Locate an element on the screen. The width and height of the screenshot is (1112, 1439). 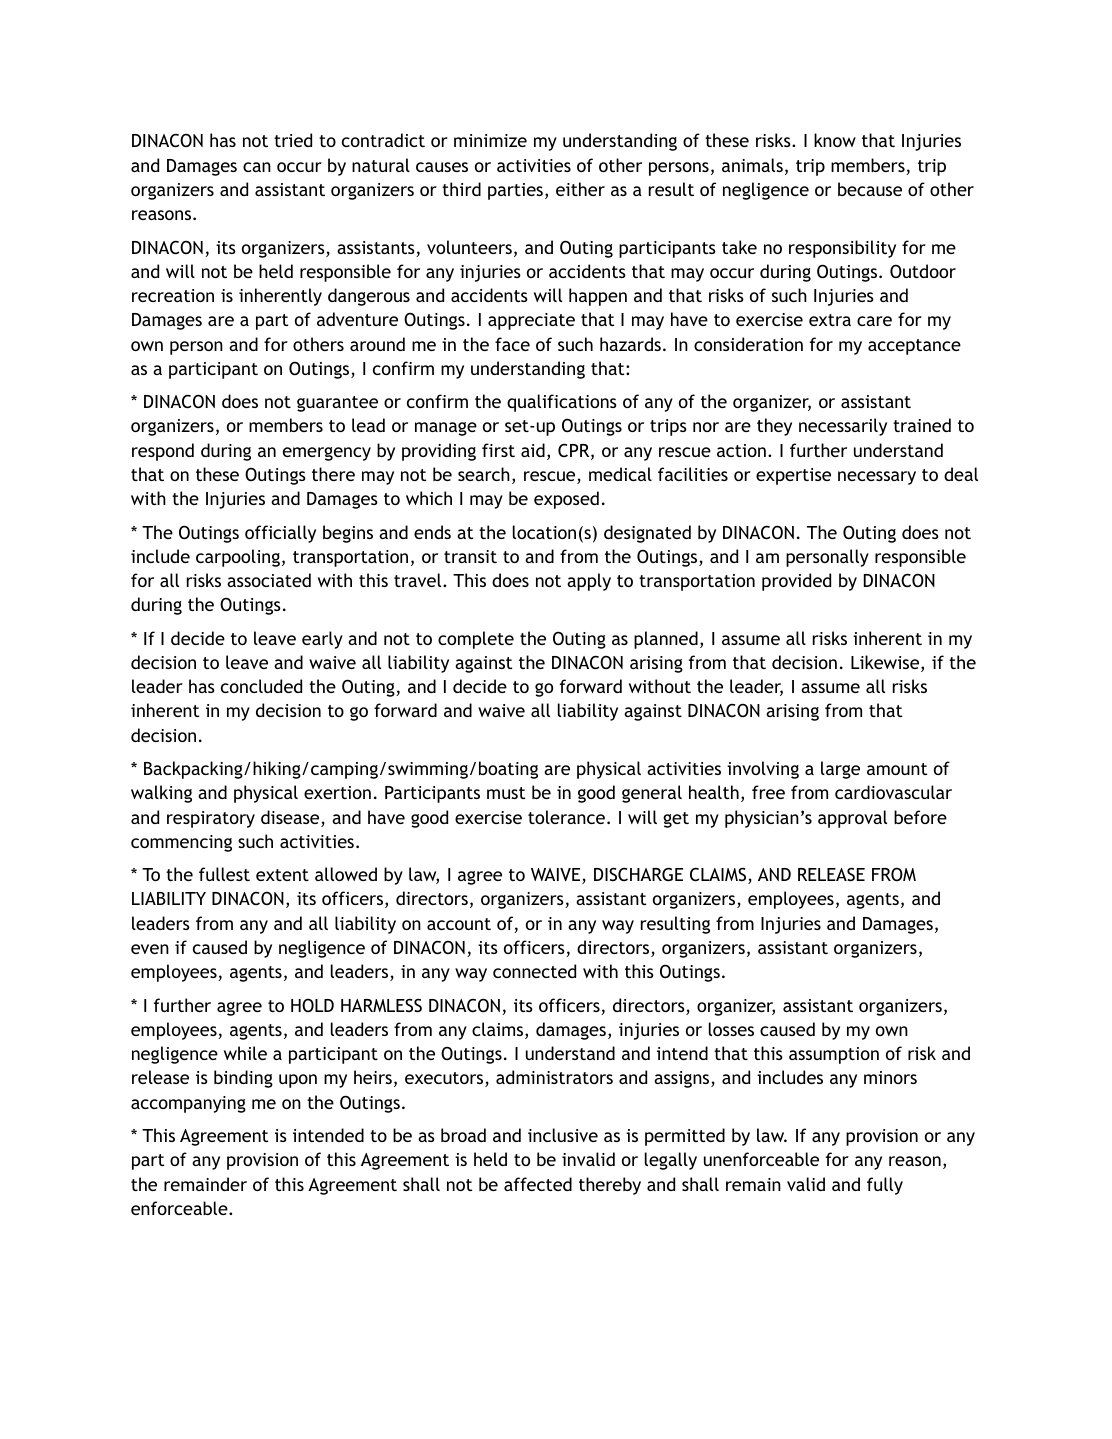
officially is located at coordinates (280, 534).
